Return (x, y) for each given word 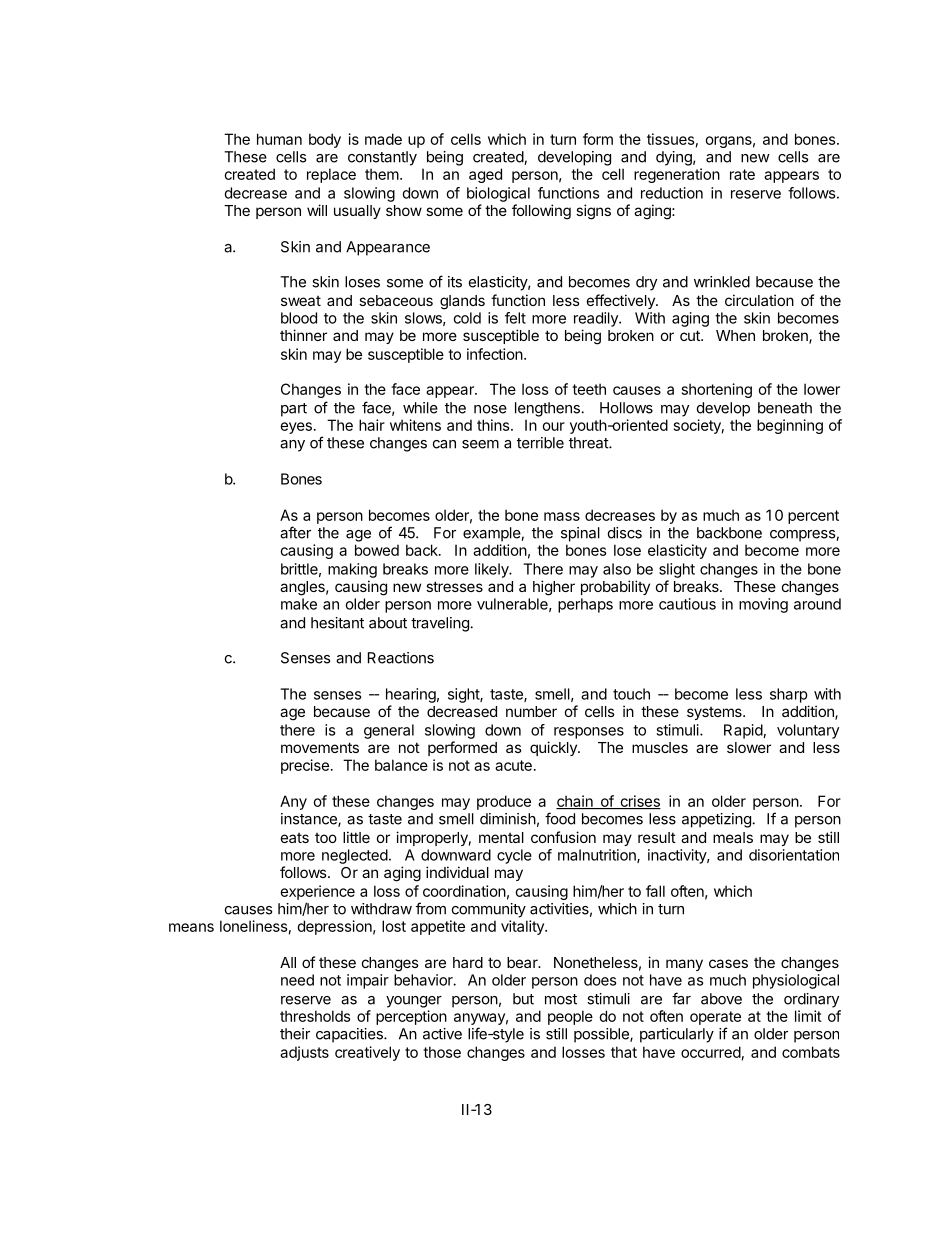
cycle (514, 856)
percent (813, 517)
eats (295, 838)
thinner (303, 335)
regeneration (677, 175)
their (295, 1034)
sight (464, 695)
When (735, 335)
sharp (789, 695)
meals (733, 837)
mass (562, 516)
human (279, 139)
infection (495, 354)
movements (320, 747)
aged (485, 175)
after (295, 532)
